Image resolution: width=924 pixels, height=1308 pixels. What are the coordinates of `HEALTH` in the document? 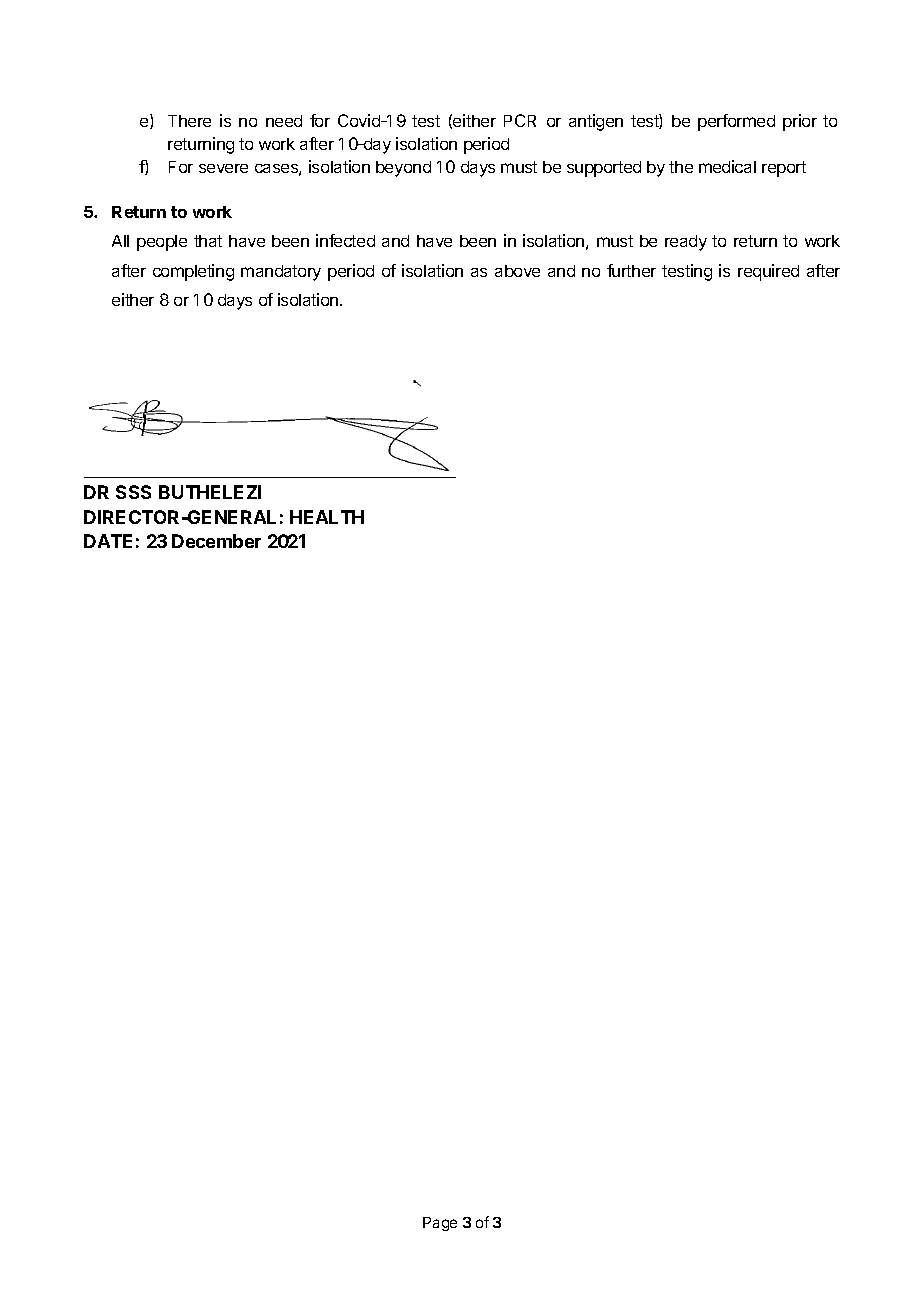 It's located at (327, 517).
